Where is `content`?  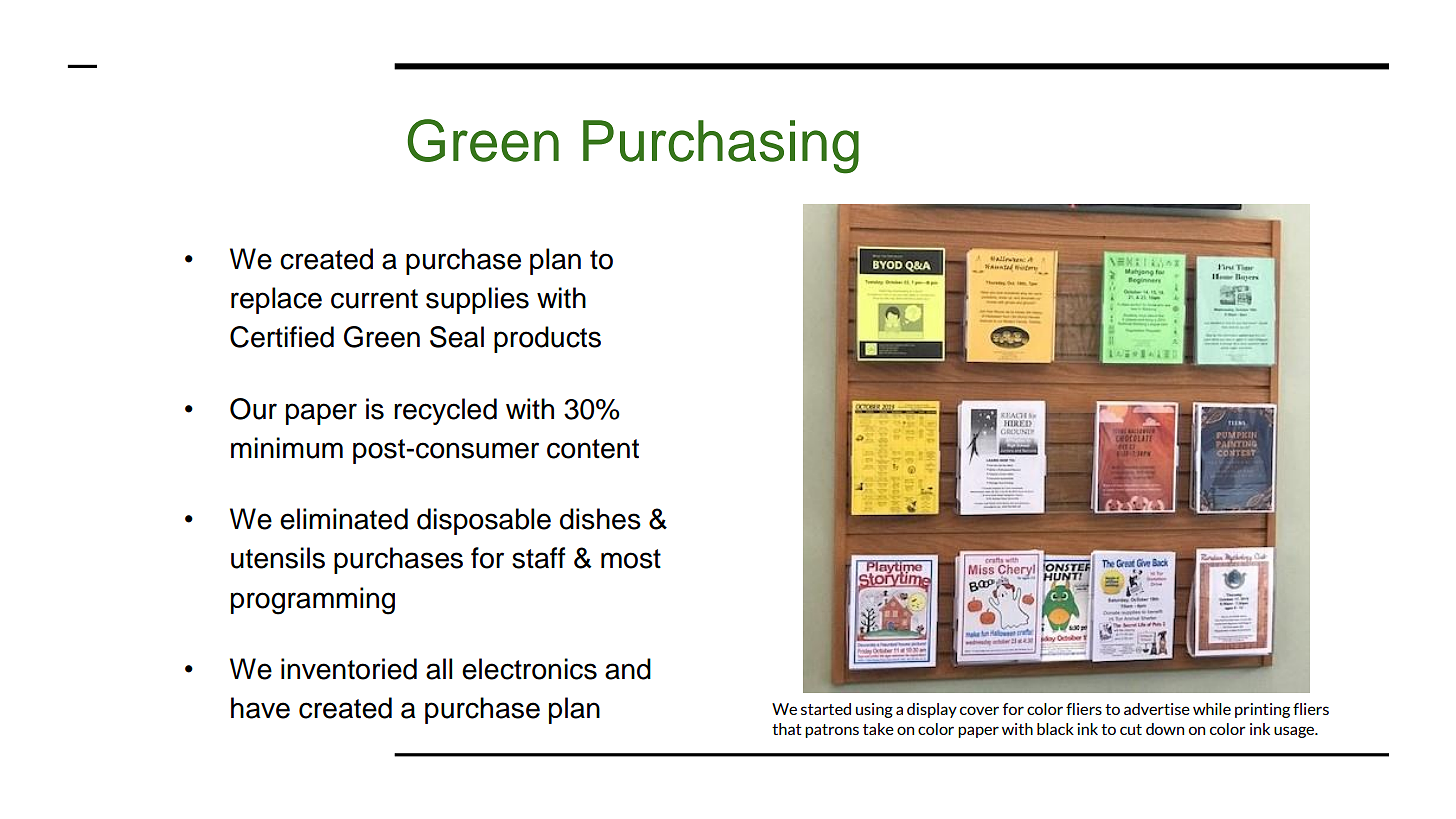
content is located at coordinates (593, 449).
